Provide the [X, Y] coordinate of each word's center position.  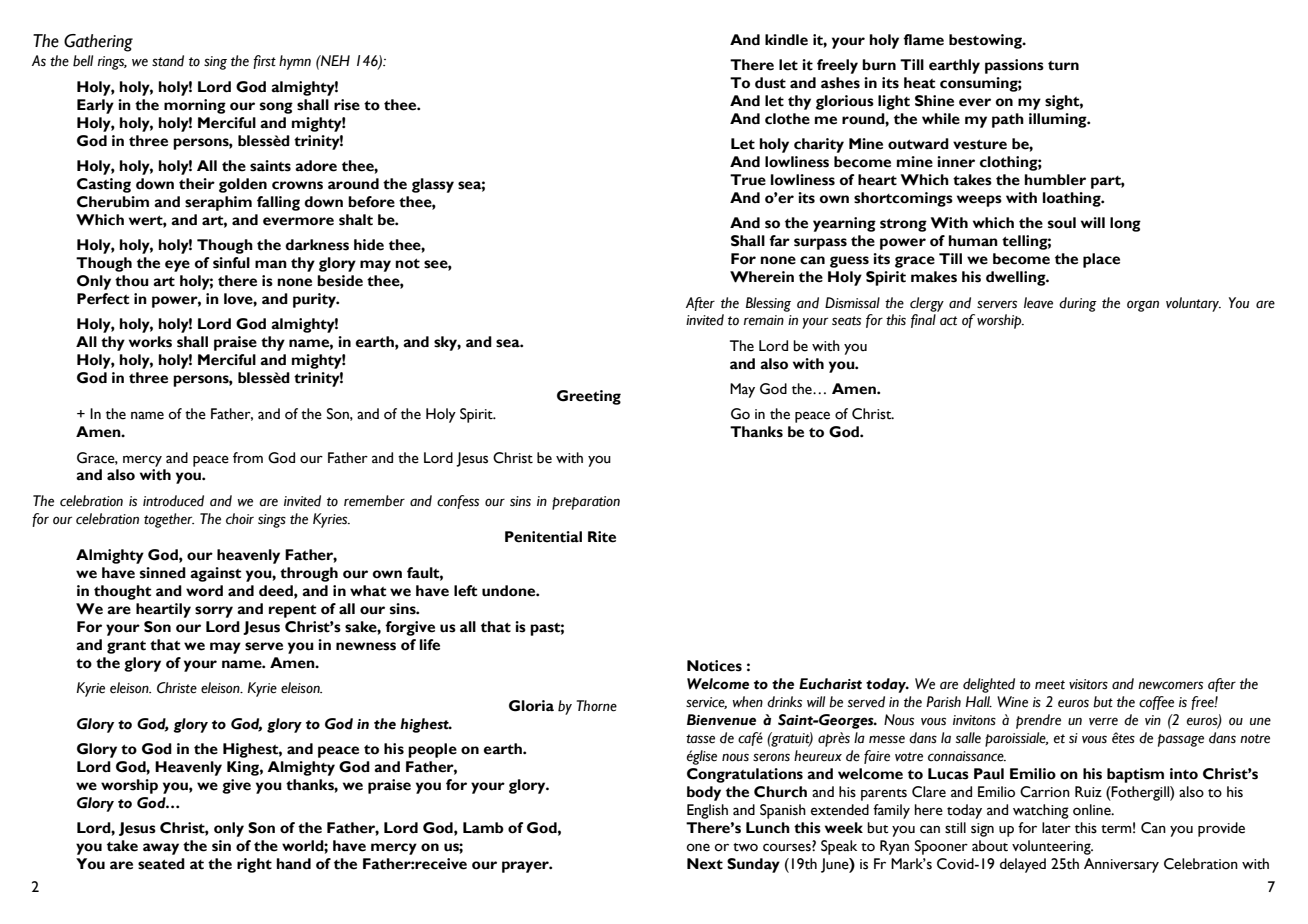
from [248, 458]
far [779, 241]
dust [770, 83]
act [948, 321]
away [161, 849]
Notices [714, 666]
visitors [1088, 684]
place [1101, 260]
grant [126, 647]
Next [705, 864]
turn [1063, 66]
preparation [586, 503]
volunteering [1052, 847]
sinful [231, 263]
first [264, 62]
